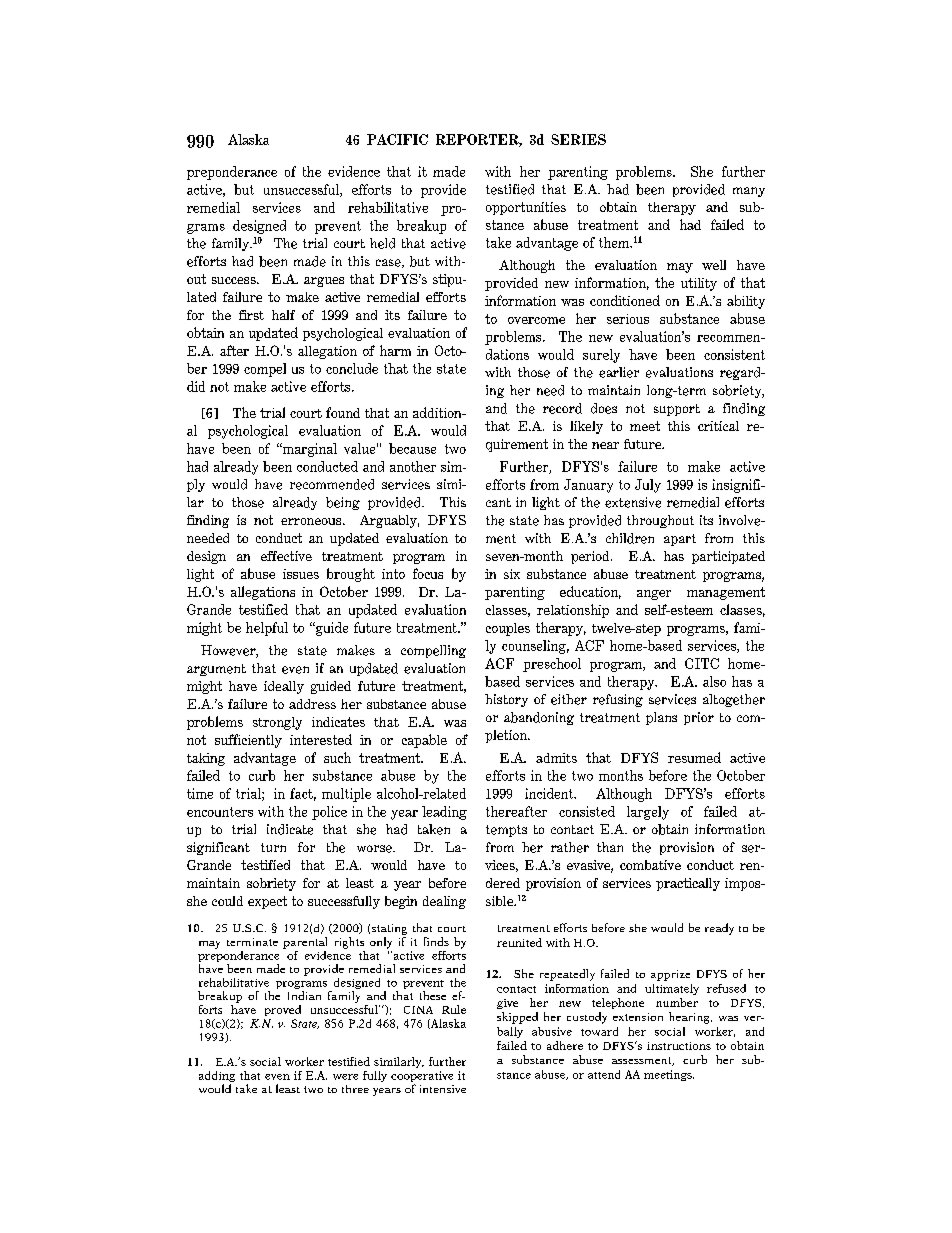 Image resolution: width=952 pixels, height=1233 pixels. I want to click on largely, so click(648, 813).
